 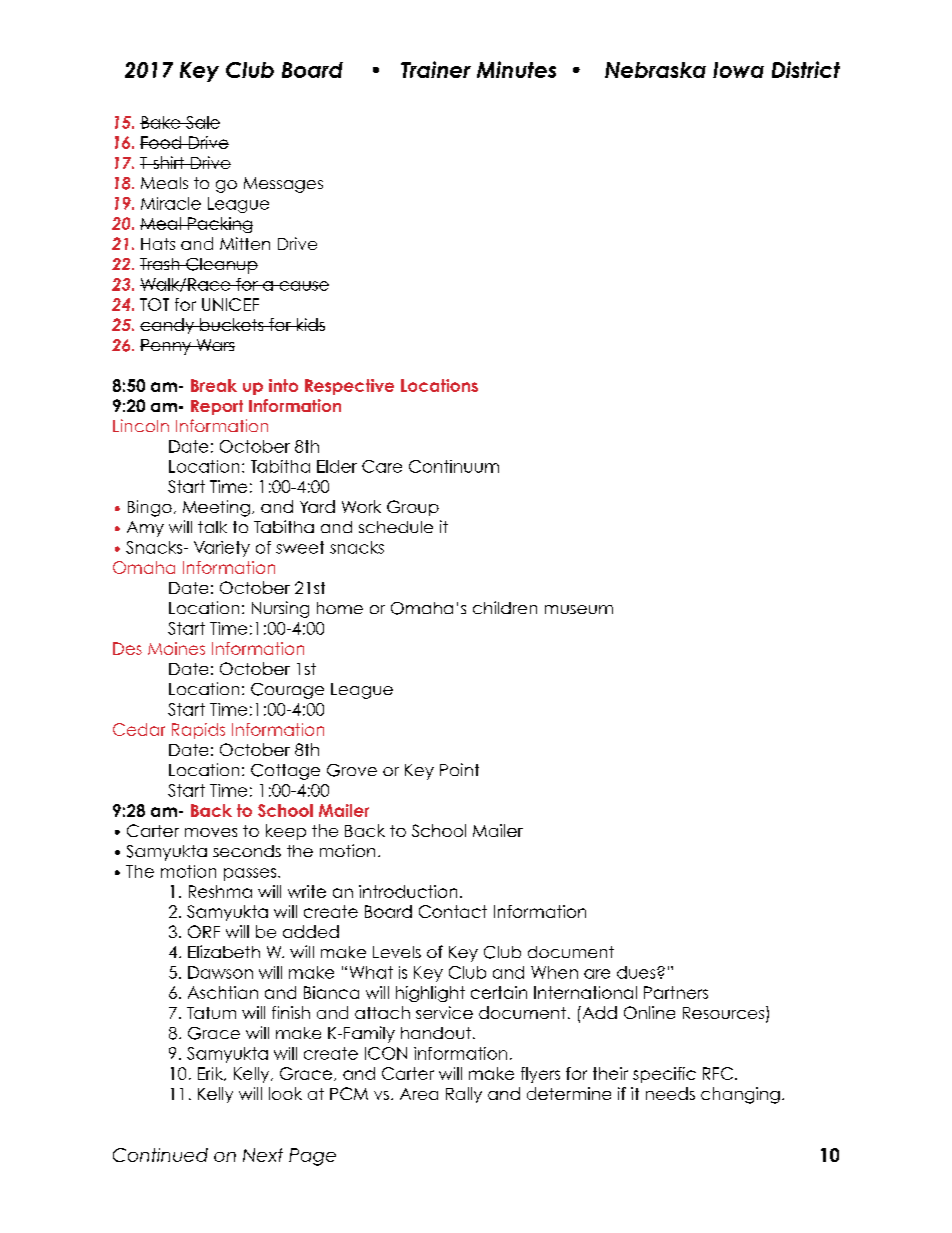 What do you see at coordinates (738, 70) in the image?
I see `Iowa` at bounding box center [738, 70].
